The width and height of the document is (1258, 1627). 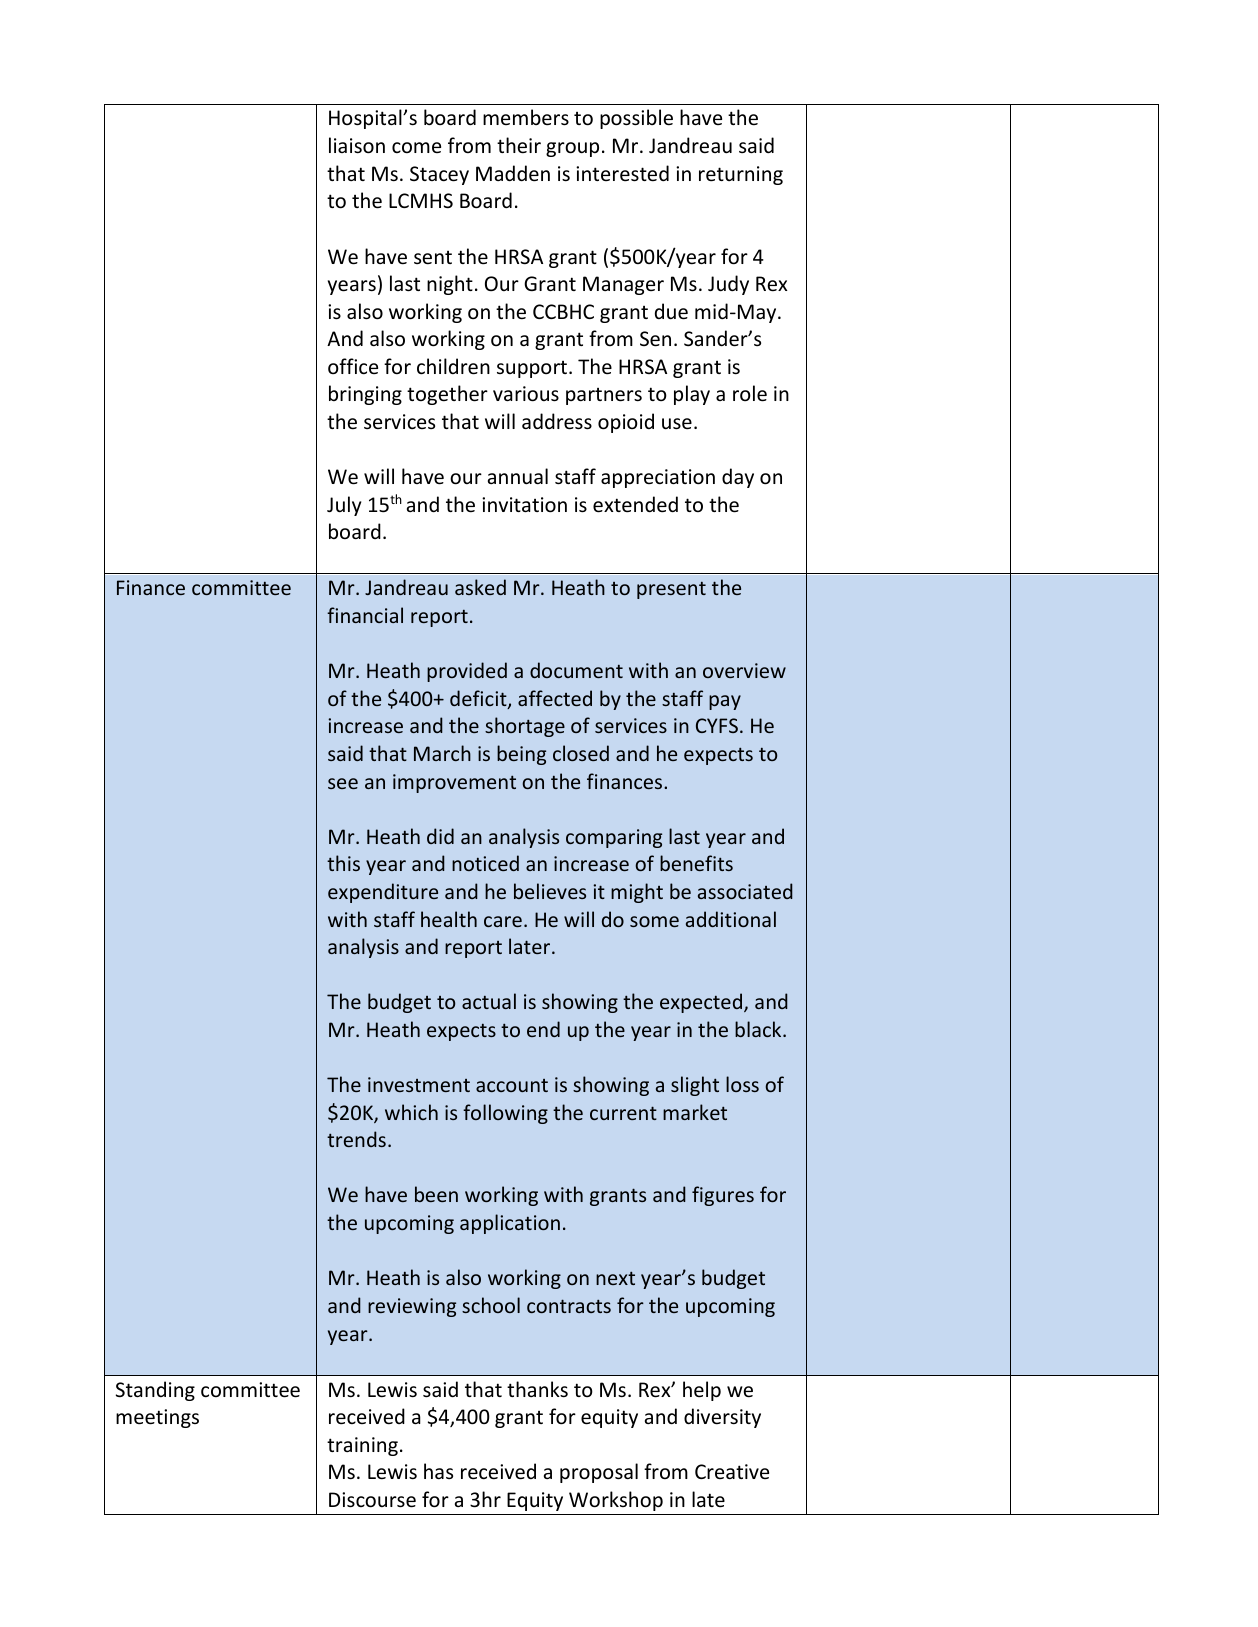 What do you see at coordinates (439, 175) in the document?
I see `Stacey` at bounding box center [439, 175].
